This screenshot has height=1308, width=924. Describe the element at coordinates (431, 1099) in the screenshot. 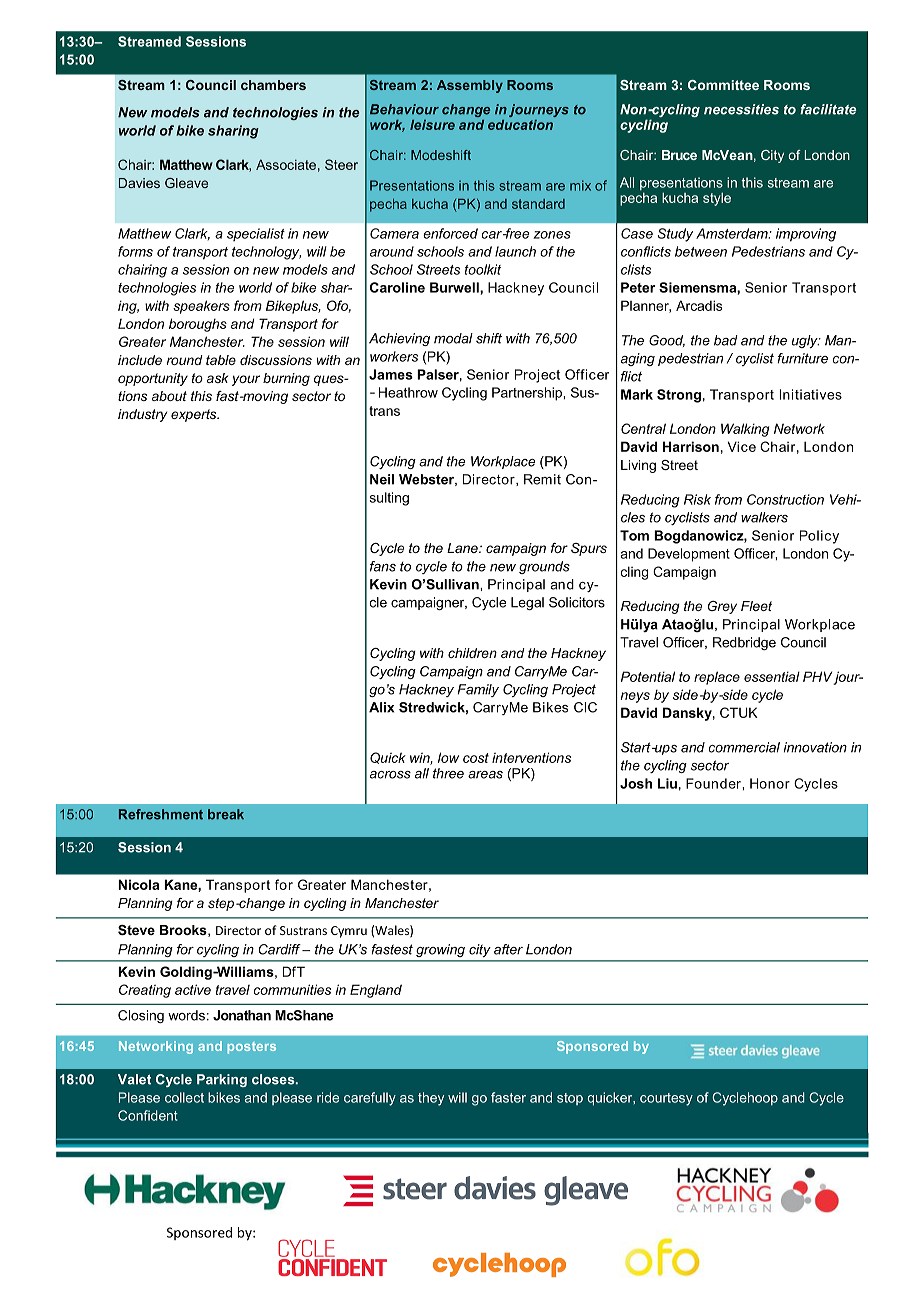

I see `they` at that location.
